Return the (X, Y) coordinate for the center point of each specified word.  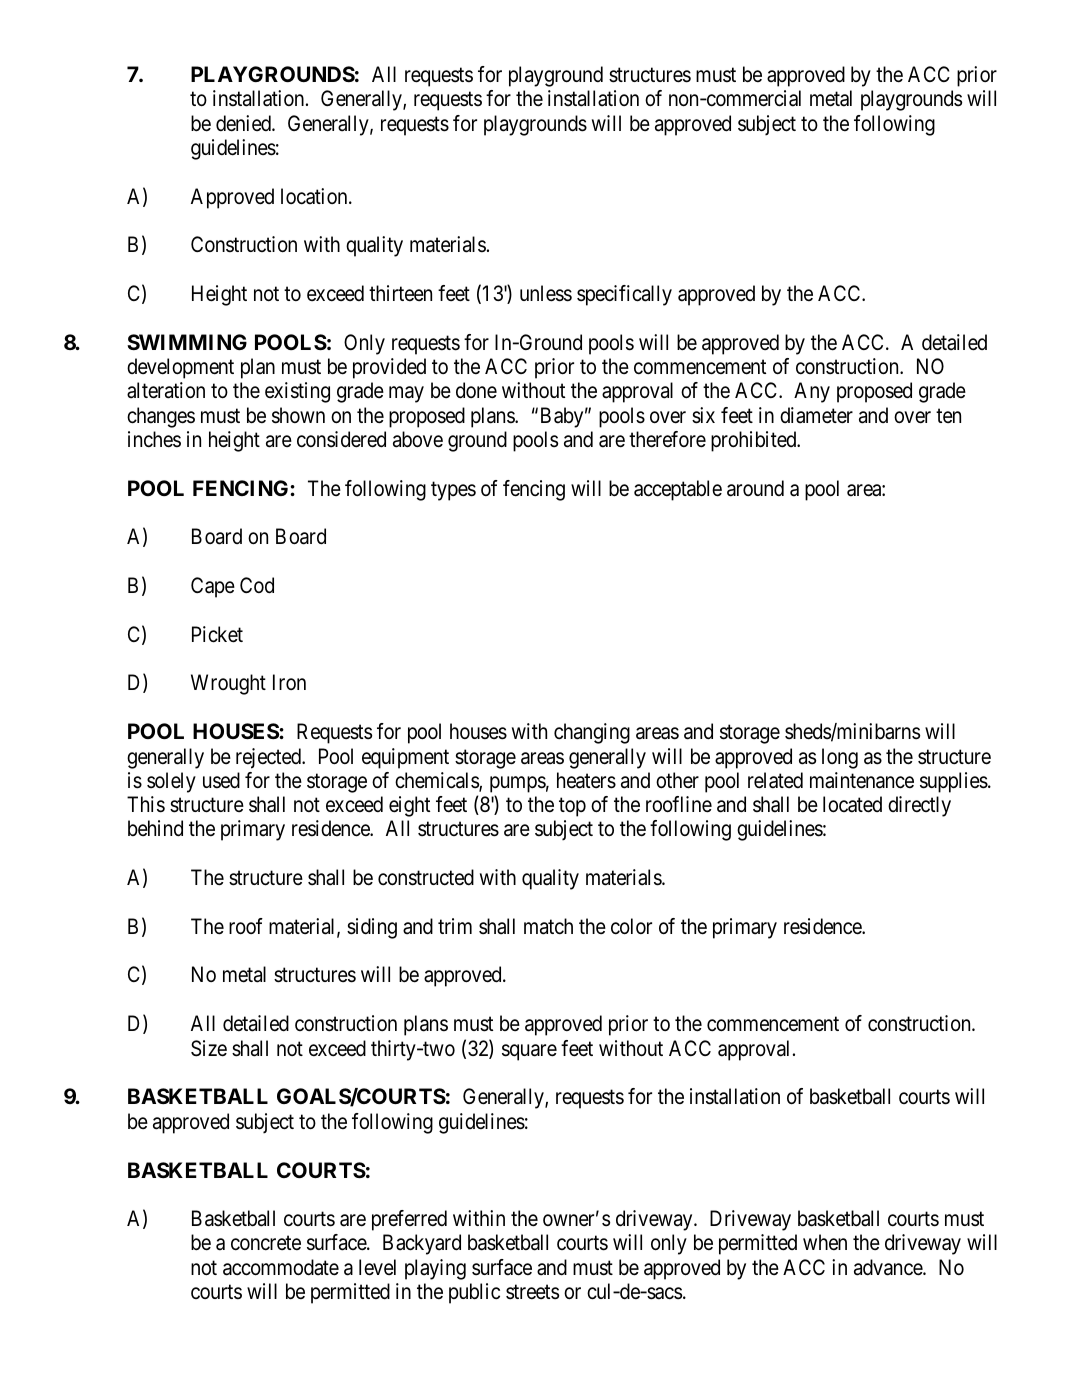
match (548, 926)
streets (532, 1292)
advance (889, 1267)
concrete (266, 1243)
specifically (624, 295)
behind (155, 828)
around (755, 488)
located (852, 804)
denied (244, 123)
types (453, 491)
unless (546, 293)
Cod (257, 585)
